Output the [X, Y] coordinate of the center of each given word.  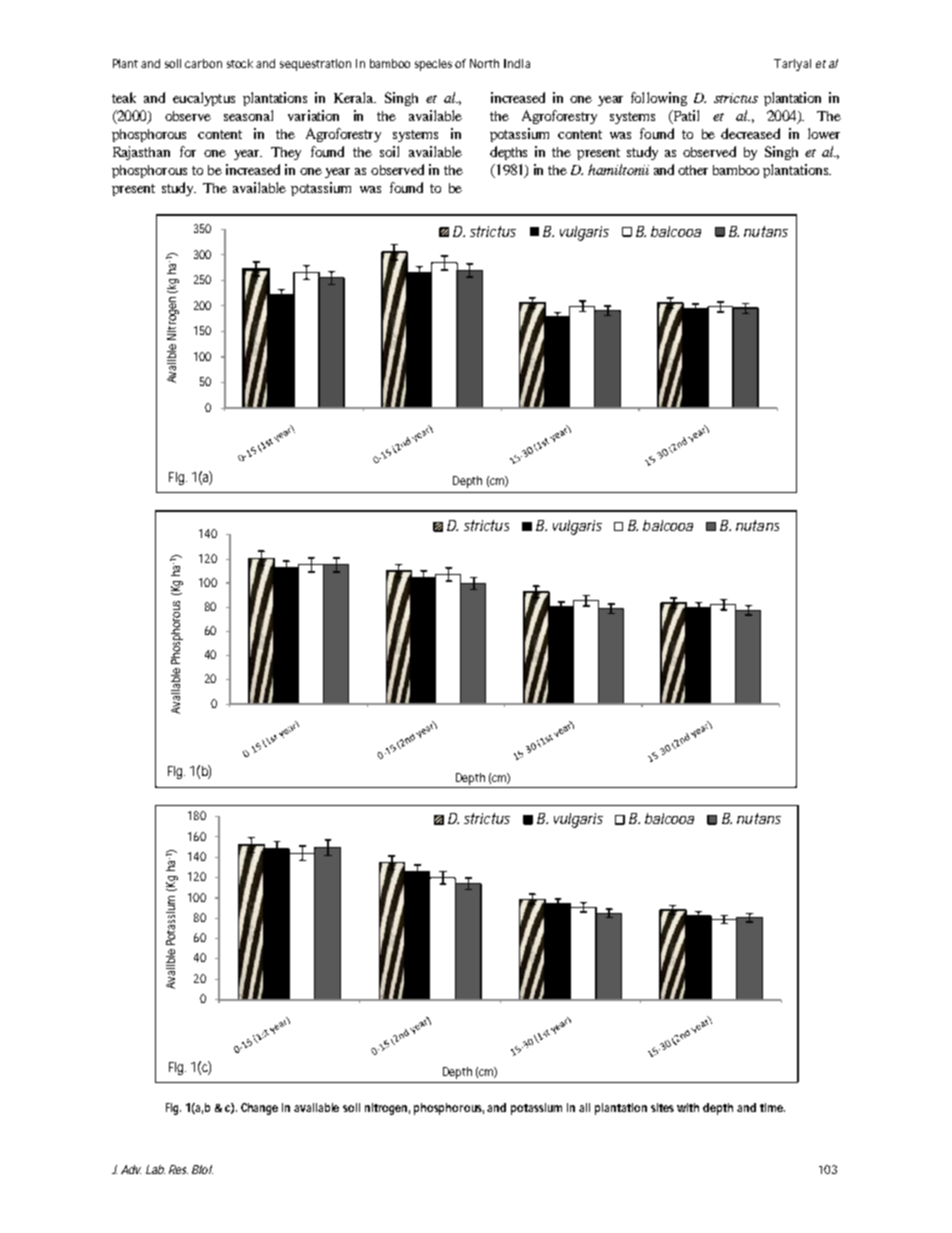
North [484, 63]
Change [259, 1109]
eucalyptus [204, 99]
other [693, 170]
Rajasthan [141, 153]
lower [824, 133]
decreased [750, 133]
